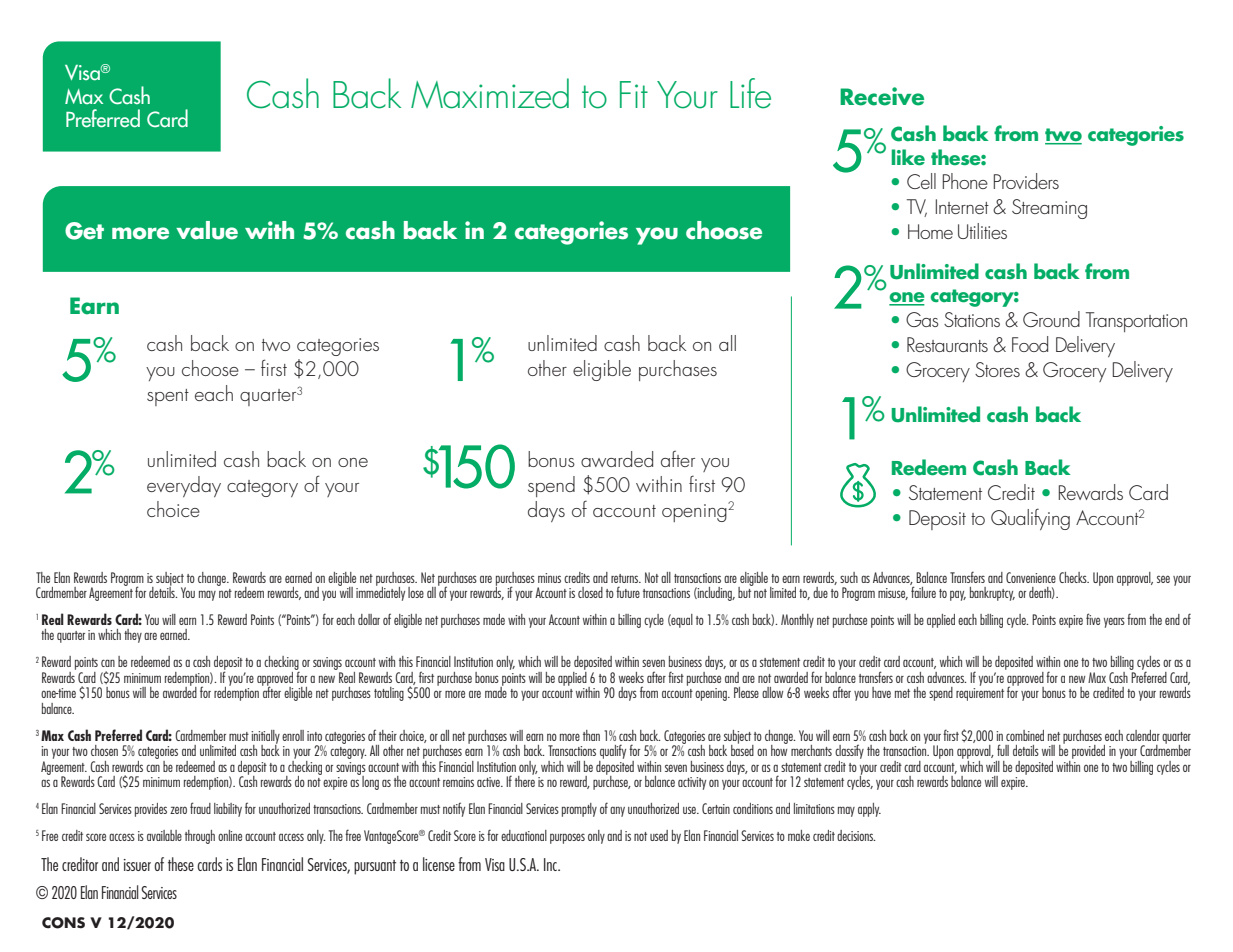  What do you see at coordinates (626, 578) in the document?
I see `returns` at bounding box center [626, 578].
